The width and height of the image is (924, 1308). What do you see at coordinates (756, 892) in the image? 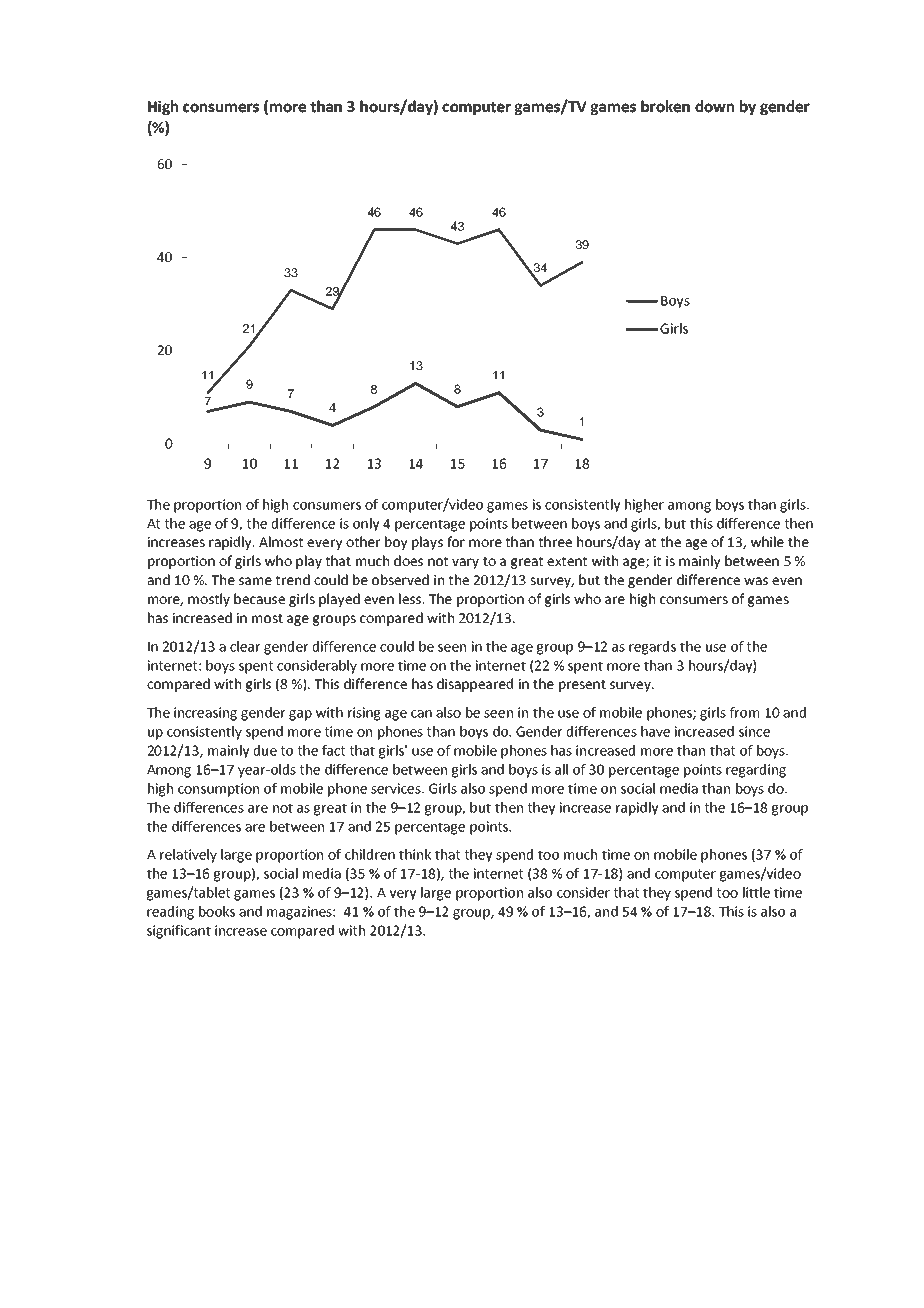
I see `little` at bounding box center [756, 892].
